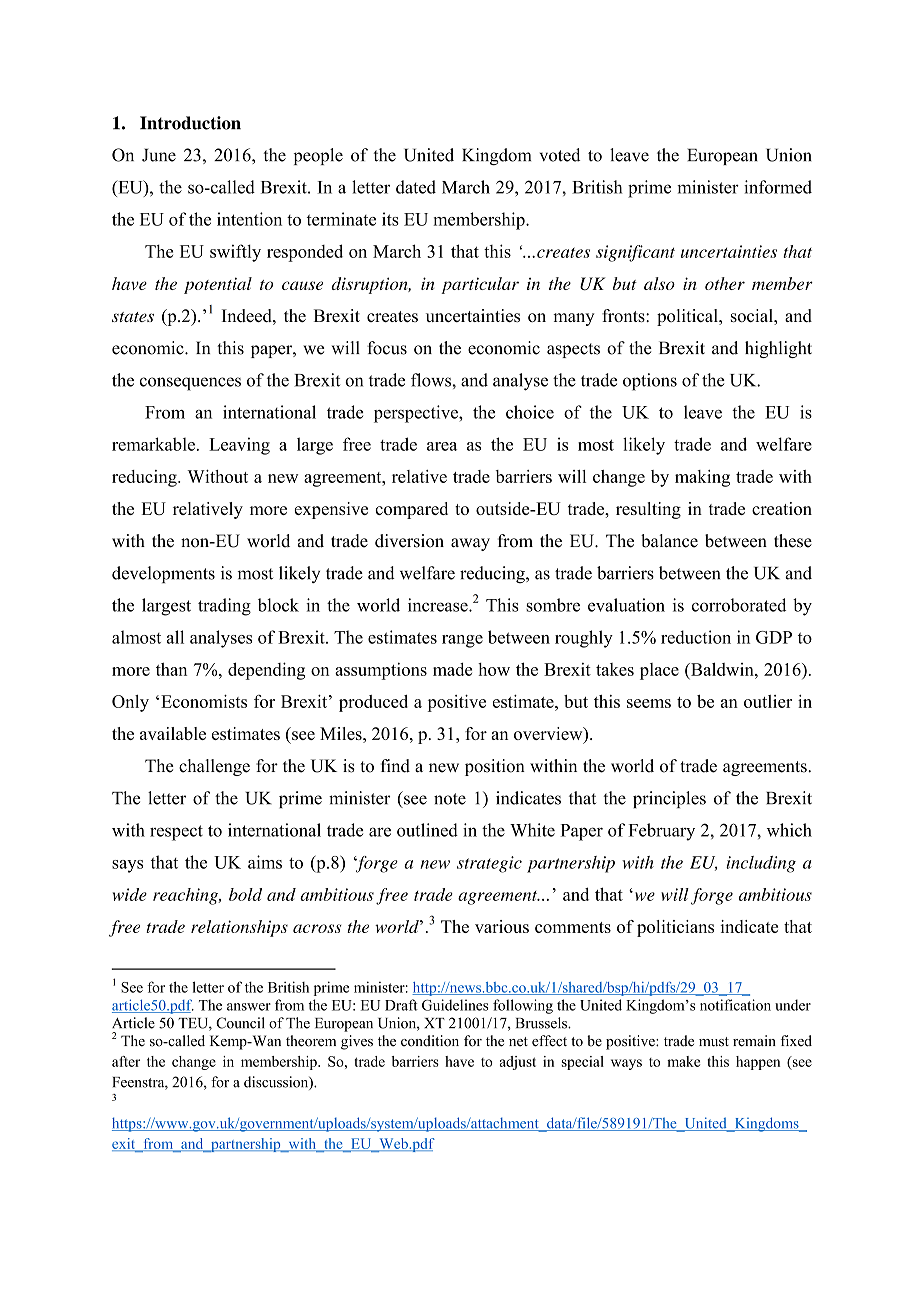 This image has width=924, height=1308. I want to click on dated, so click(416, 187).
